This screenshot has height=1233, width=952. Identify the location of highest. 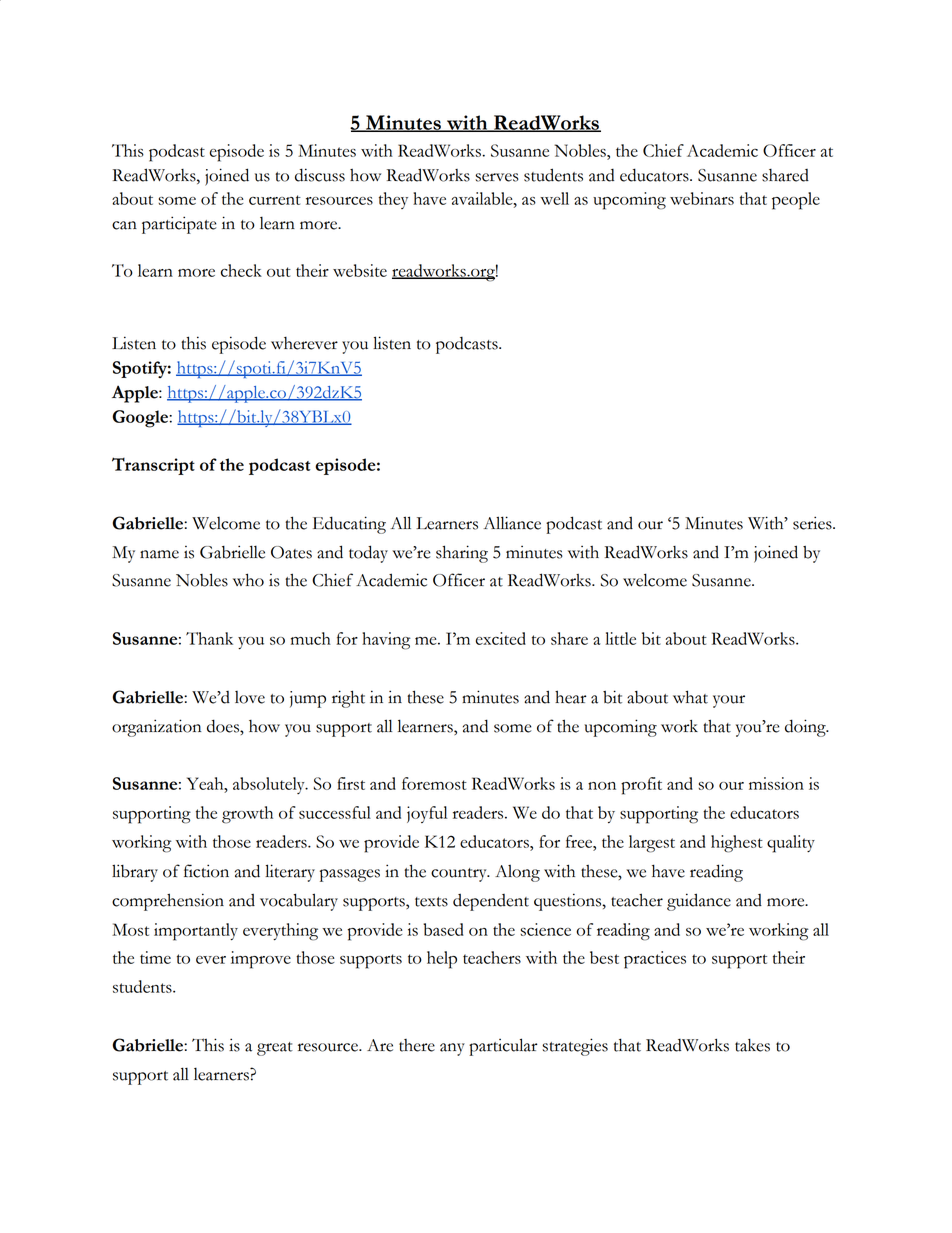
(737, 844).
